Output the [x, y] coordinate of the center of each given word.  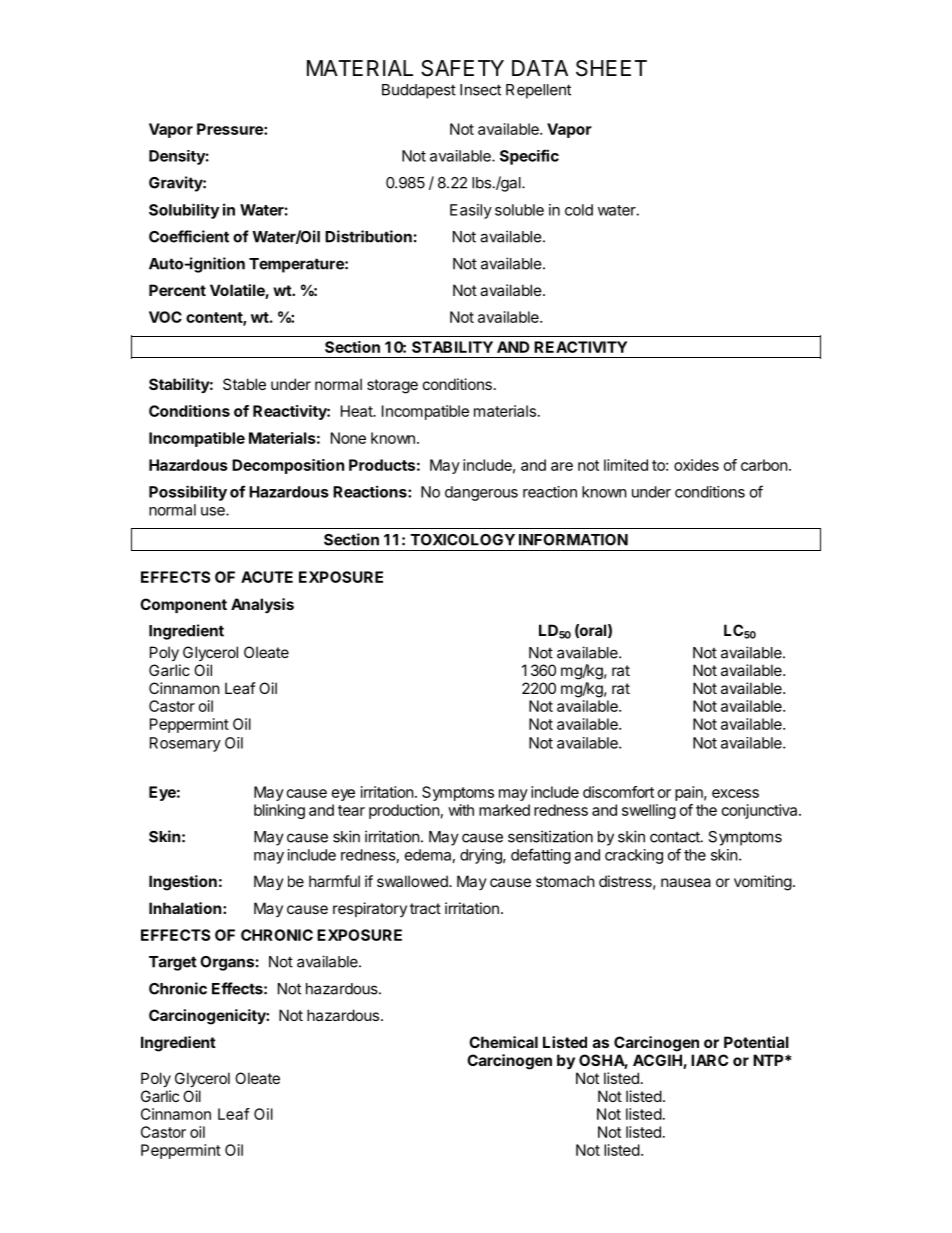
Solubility [184, 211]
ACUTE [267, 577]
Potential [756, 1042]
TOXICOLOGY [463, 540]
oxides [696, 465]
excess [735, 793]
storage [392, 386]
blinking [279, 811]
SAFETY [462, 68]
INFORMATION [573, 540]
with [461, 810]
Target [173, 963]
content [215, 318]
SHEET [611, 68]
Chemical [503, 1042]
